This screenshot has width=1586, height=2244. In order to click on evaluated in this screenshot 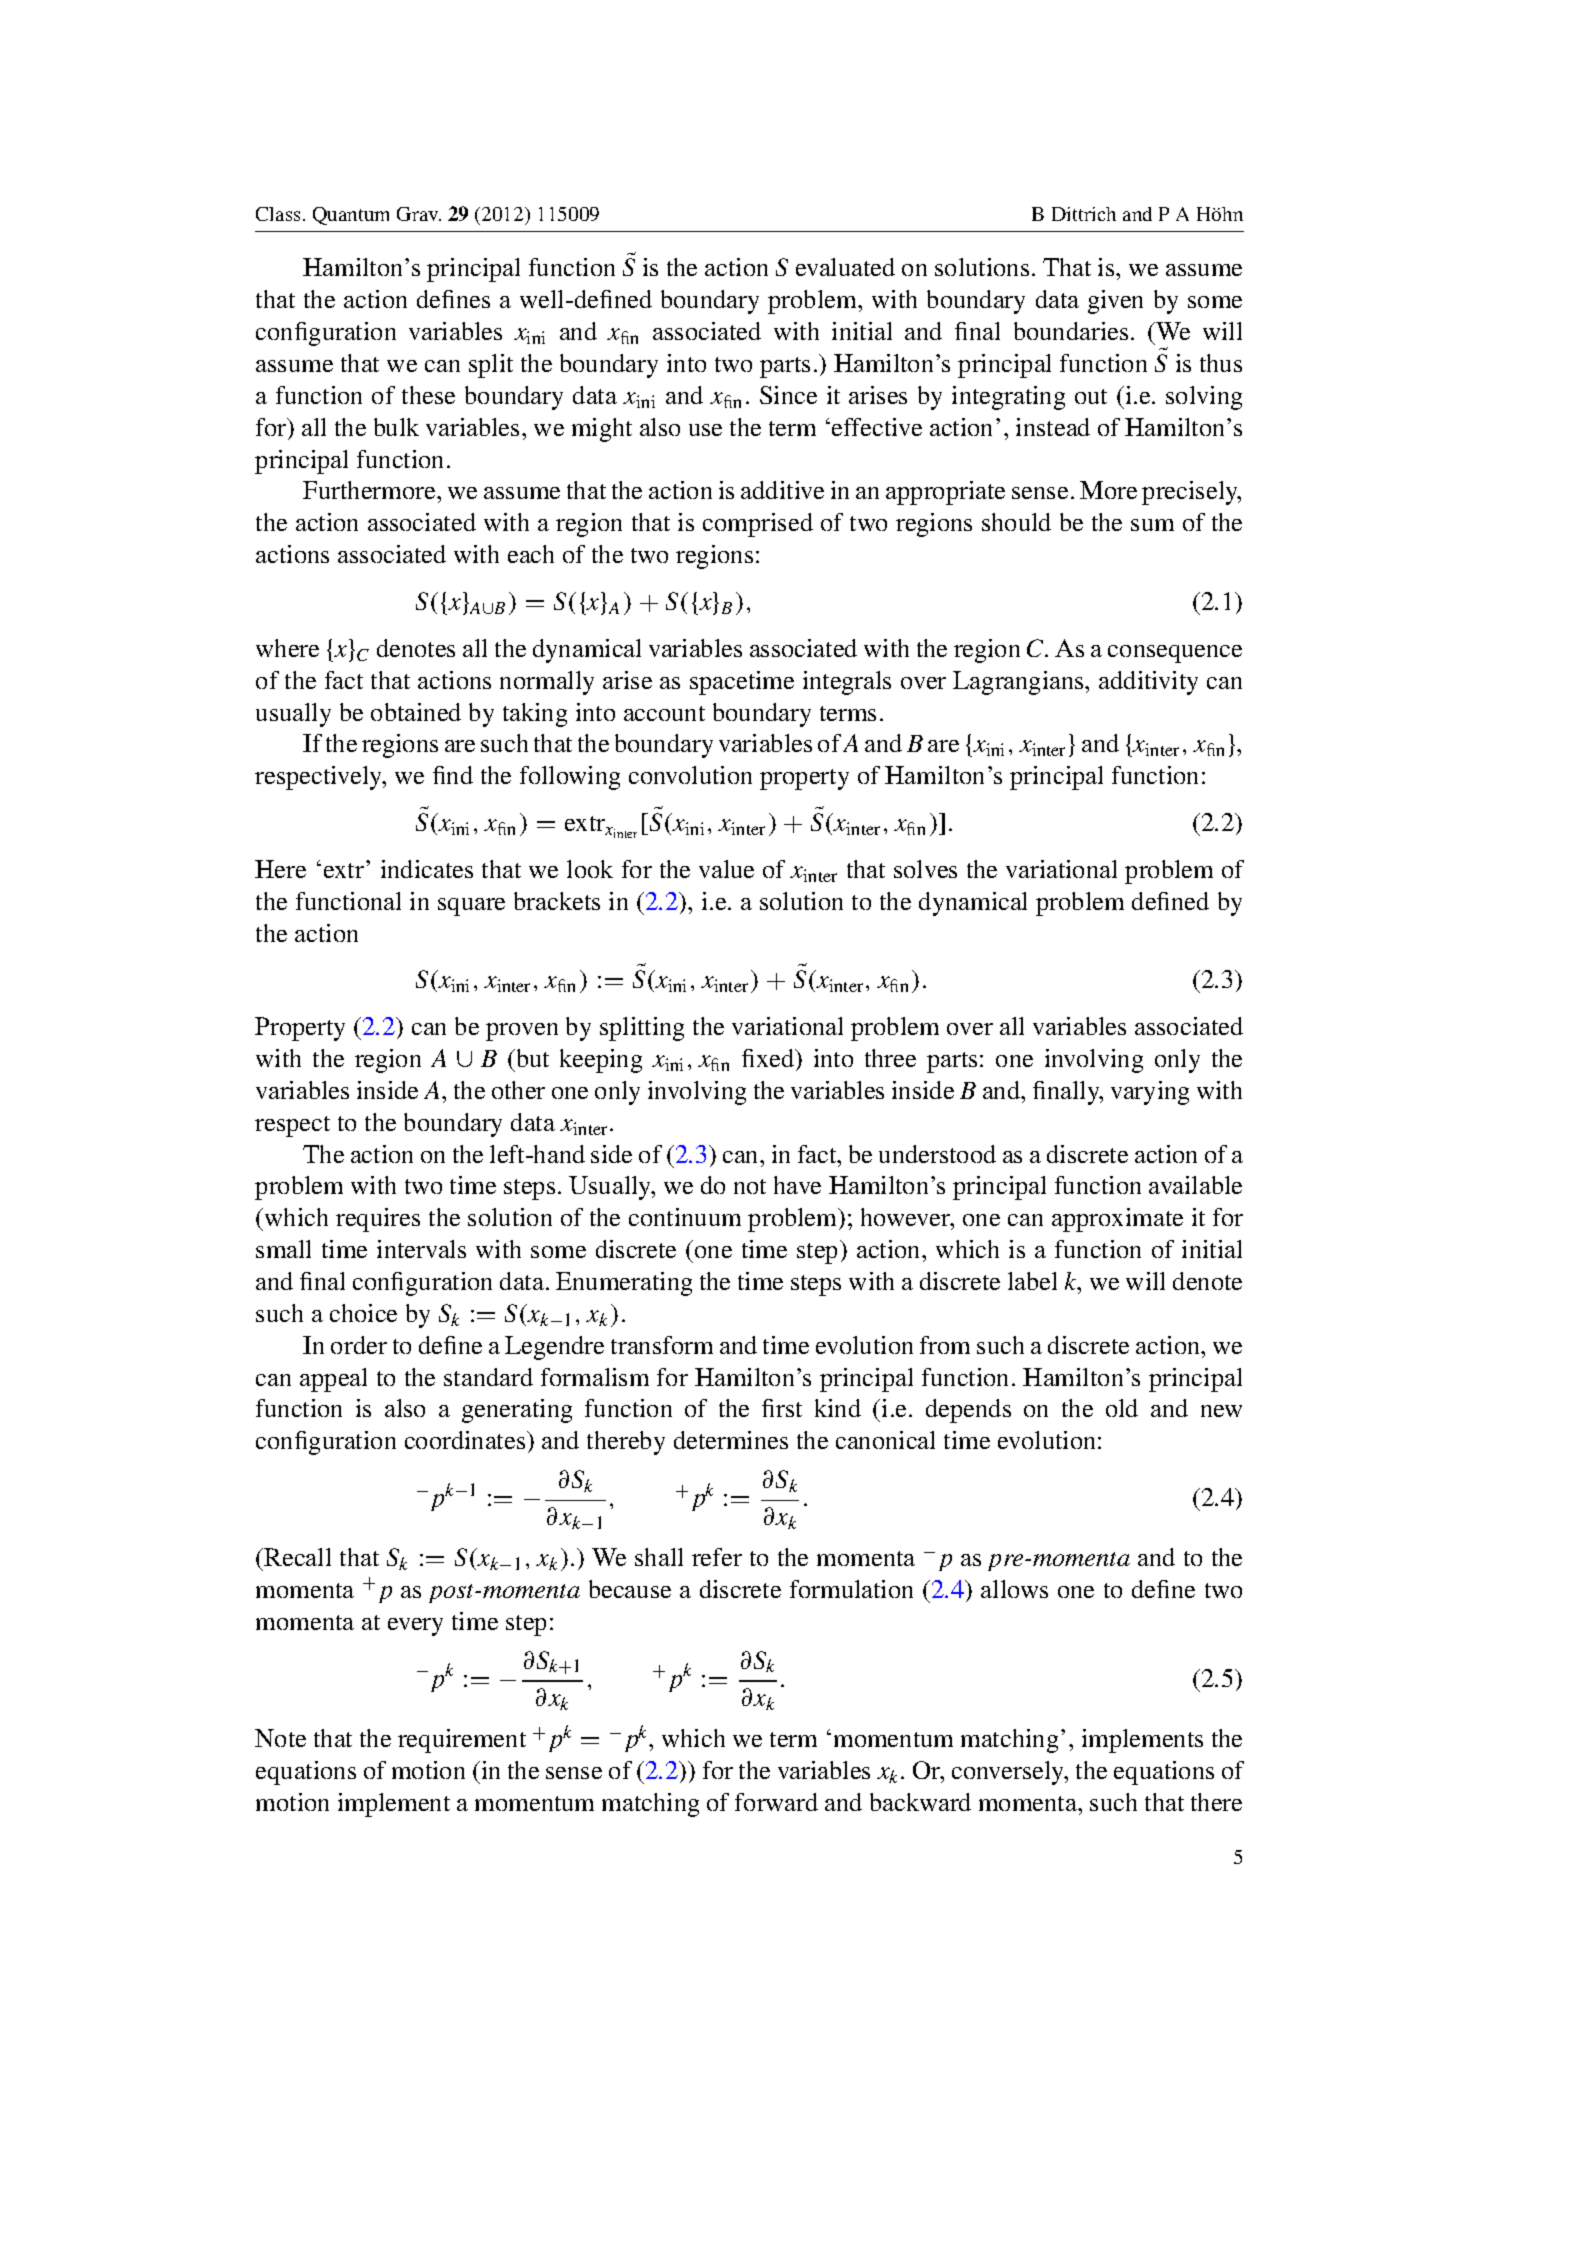, I will do `click(845, 267)`.
